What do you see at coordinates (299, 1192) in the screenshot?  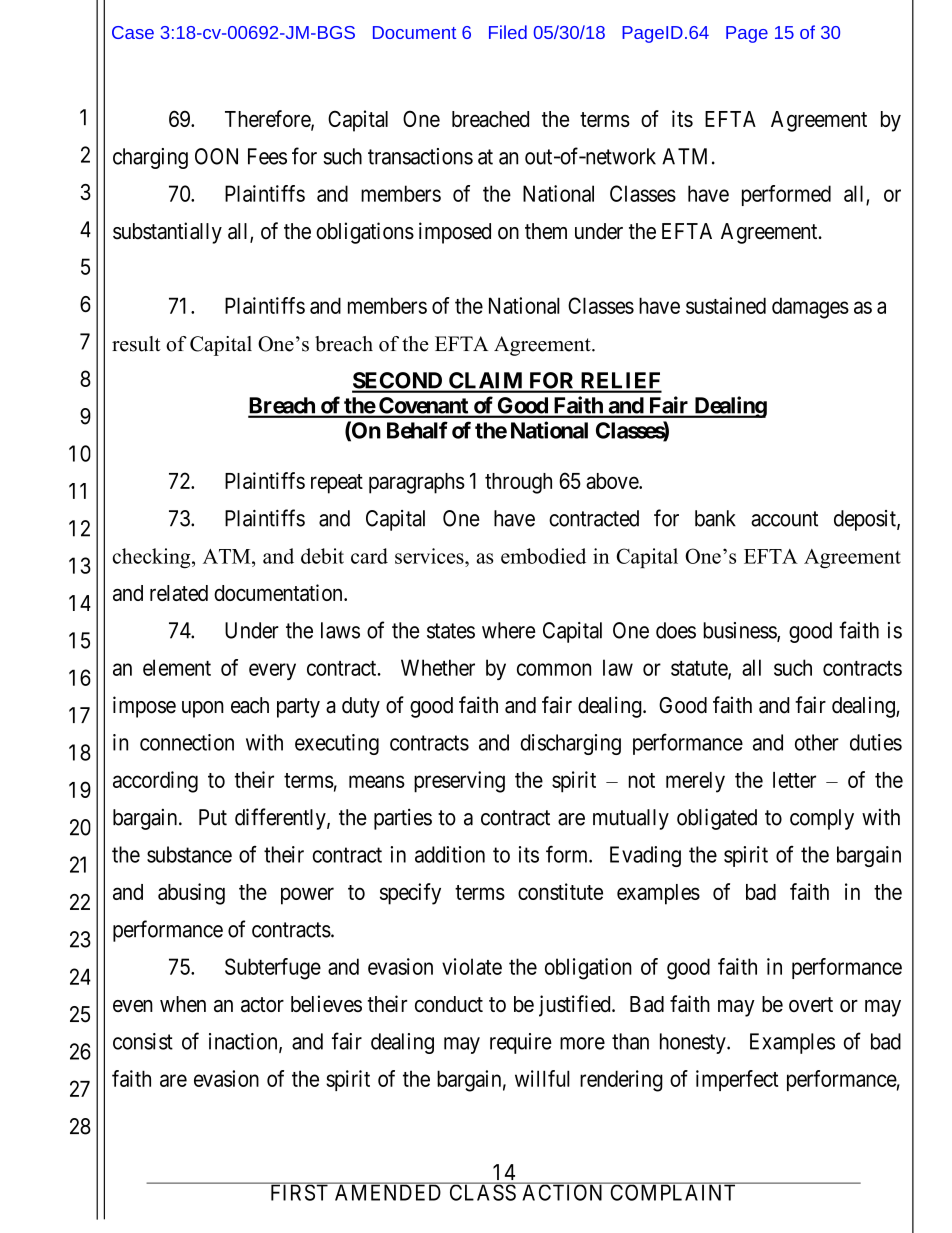 I see `FIRST` at bounding box center [299, 1192].
